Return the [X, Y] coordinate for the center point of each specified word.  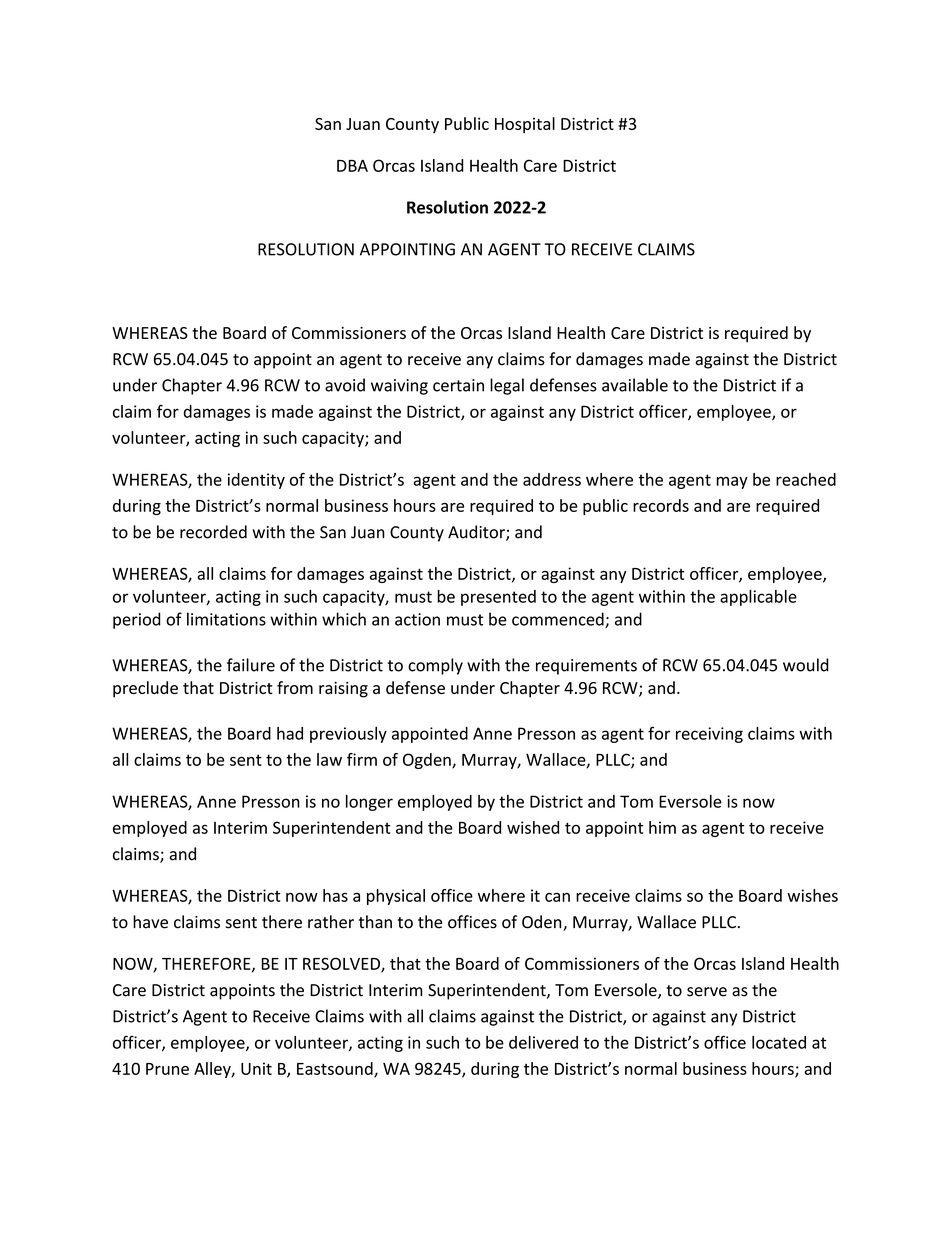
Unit [256, 1068]
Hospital [525, 125]
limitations [226, 619]
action [417, 619]
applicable [758, 598]
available [635, 385]
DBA [352, 166]
